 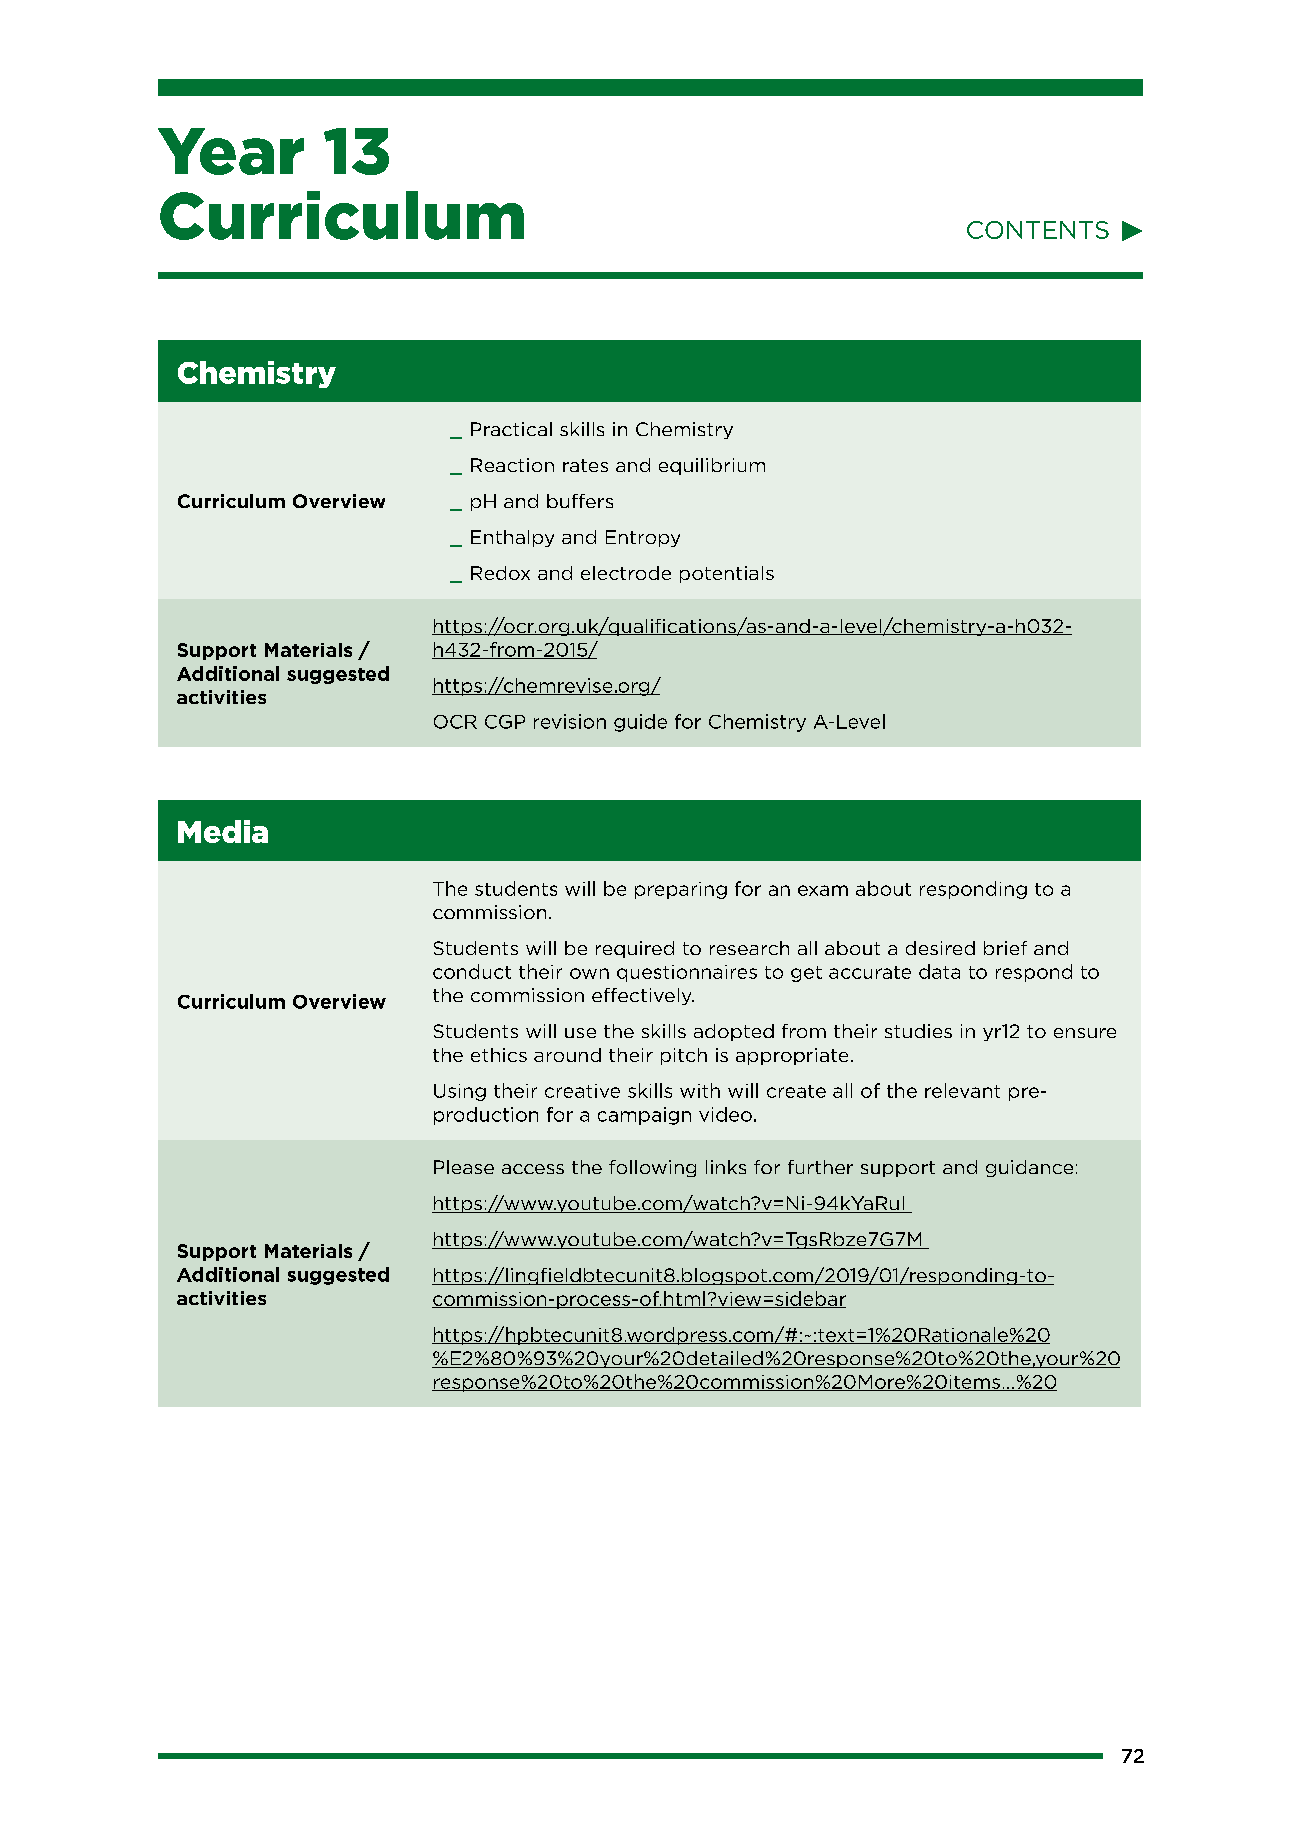 What do you see at coordinates (1005, 948) in the screenshot?
I see `brief` at bounding box center [1005, 948].
